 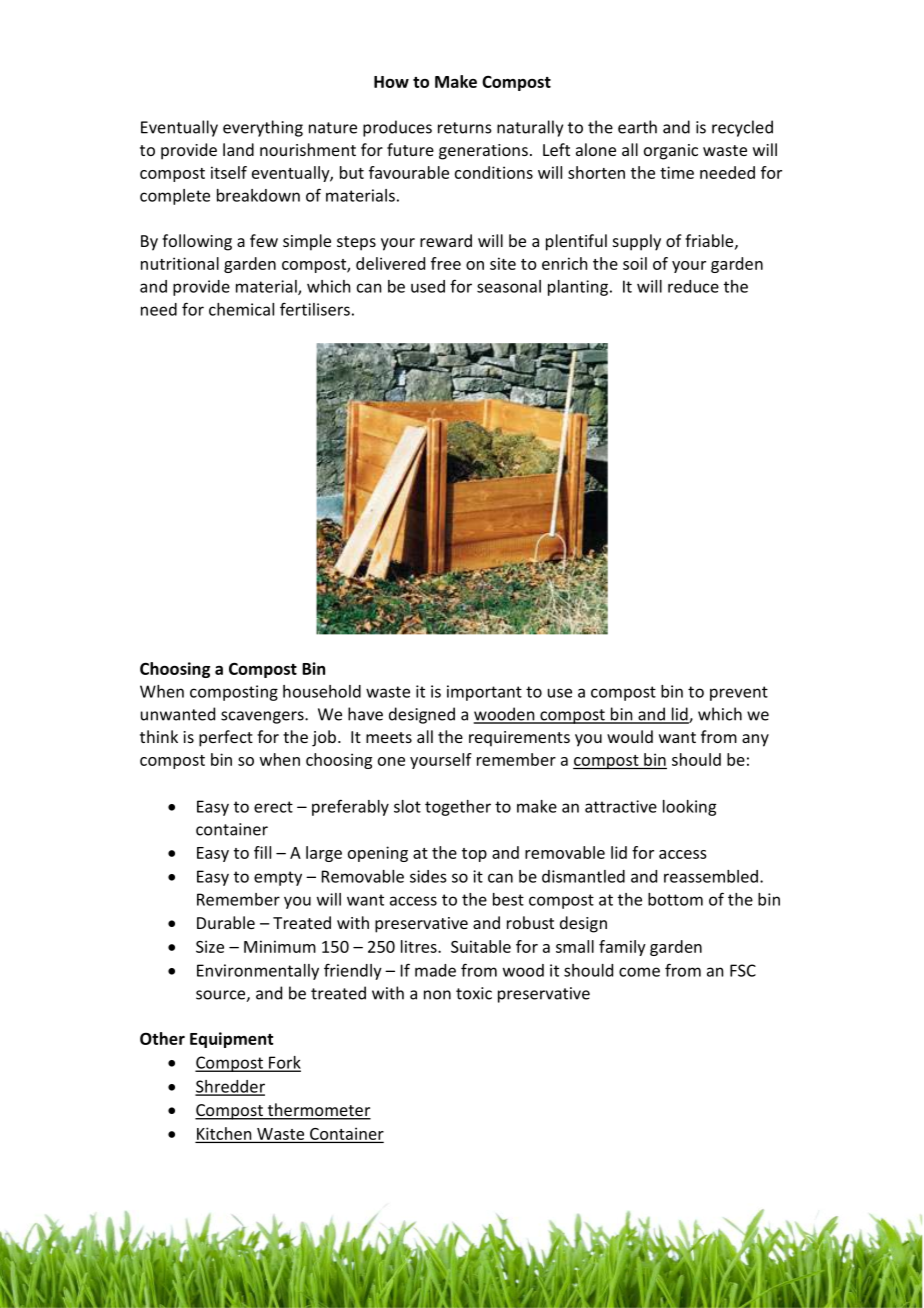 I want to click on used, so click(x=428, y=286).
